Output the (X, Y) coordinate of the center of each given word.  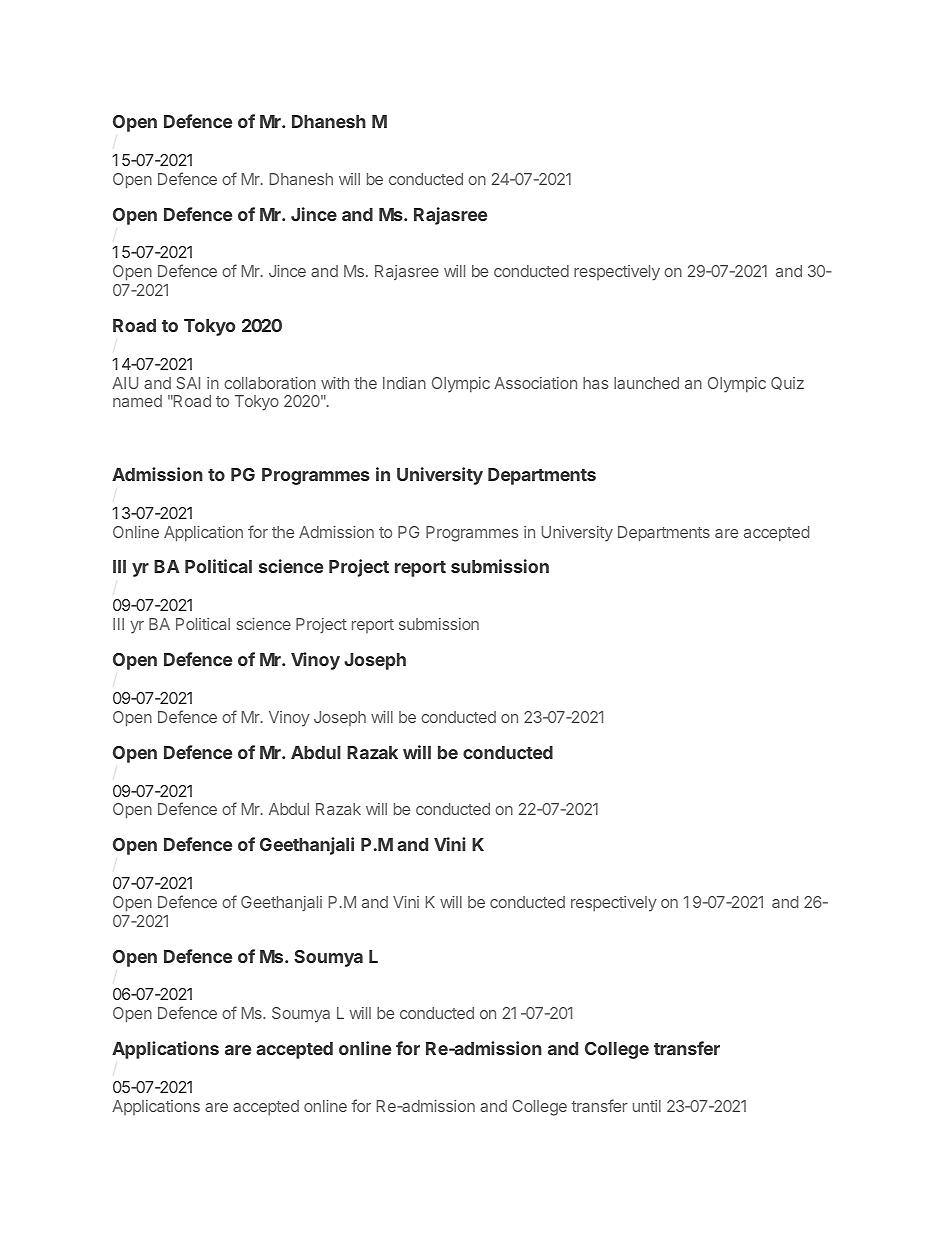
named (137, 401)
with (335, 383)
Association (535, 383)
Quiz (787, 383)
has (595, 383)
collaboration (270, 383)
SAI (188, 383)
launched (646, 383)
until (647, 1106)
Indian (404, 383)
